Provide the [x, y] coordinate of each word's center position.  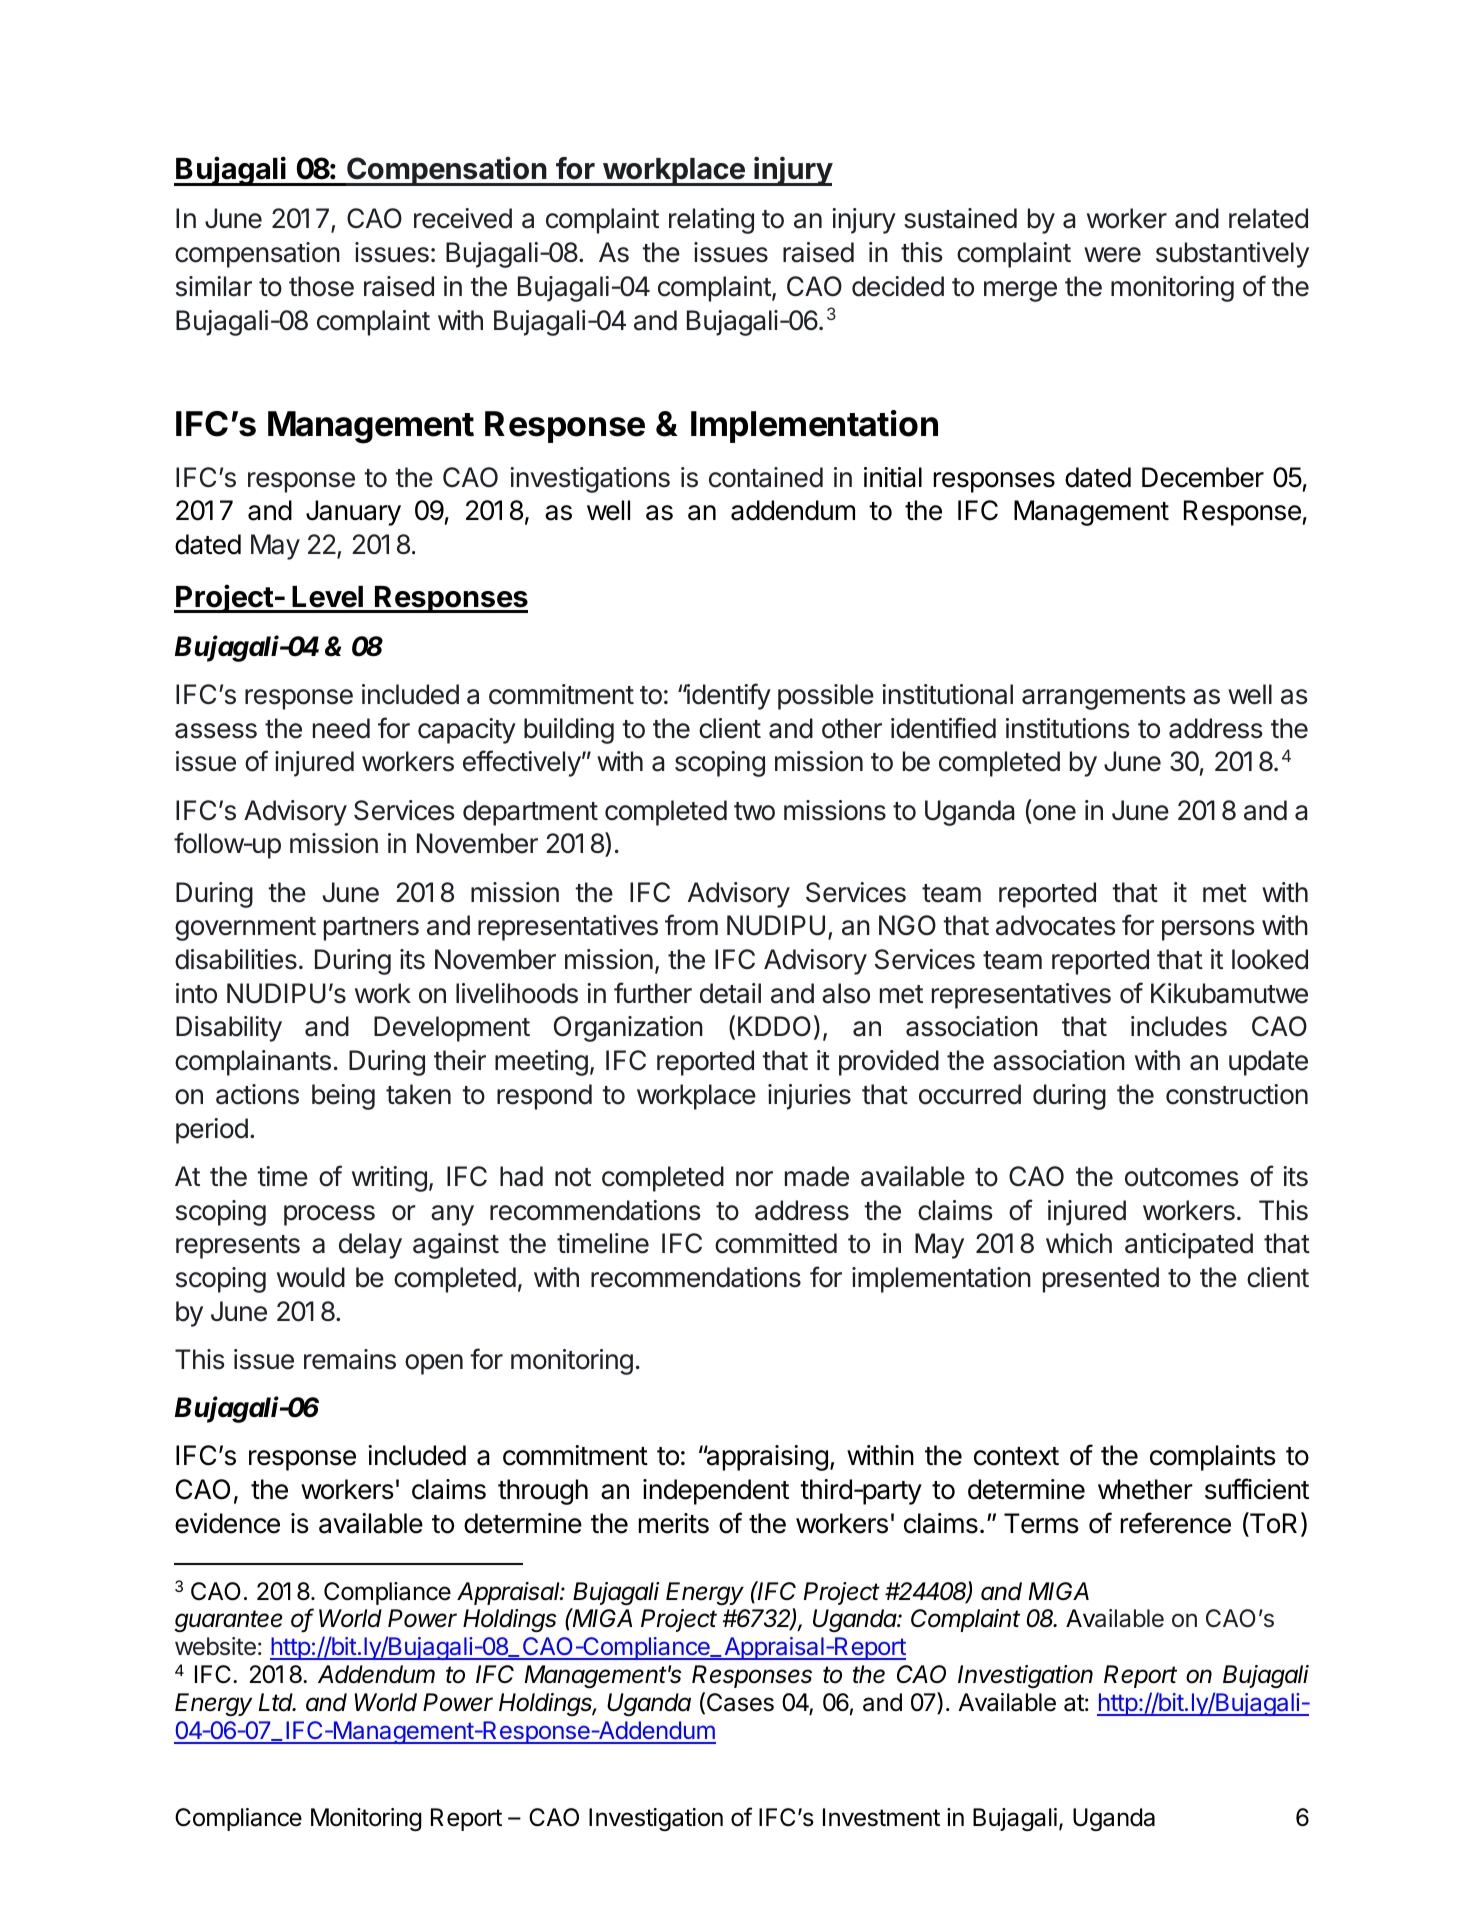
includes [1179, 1026]
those [321, 286]
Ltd [277, 1702]
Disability [229, 1029]
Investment [881, 1817]
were [1112, 255]
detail [730, 993]
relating [711, 221]
